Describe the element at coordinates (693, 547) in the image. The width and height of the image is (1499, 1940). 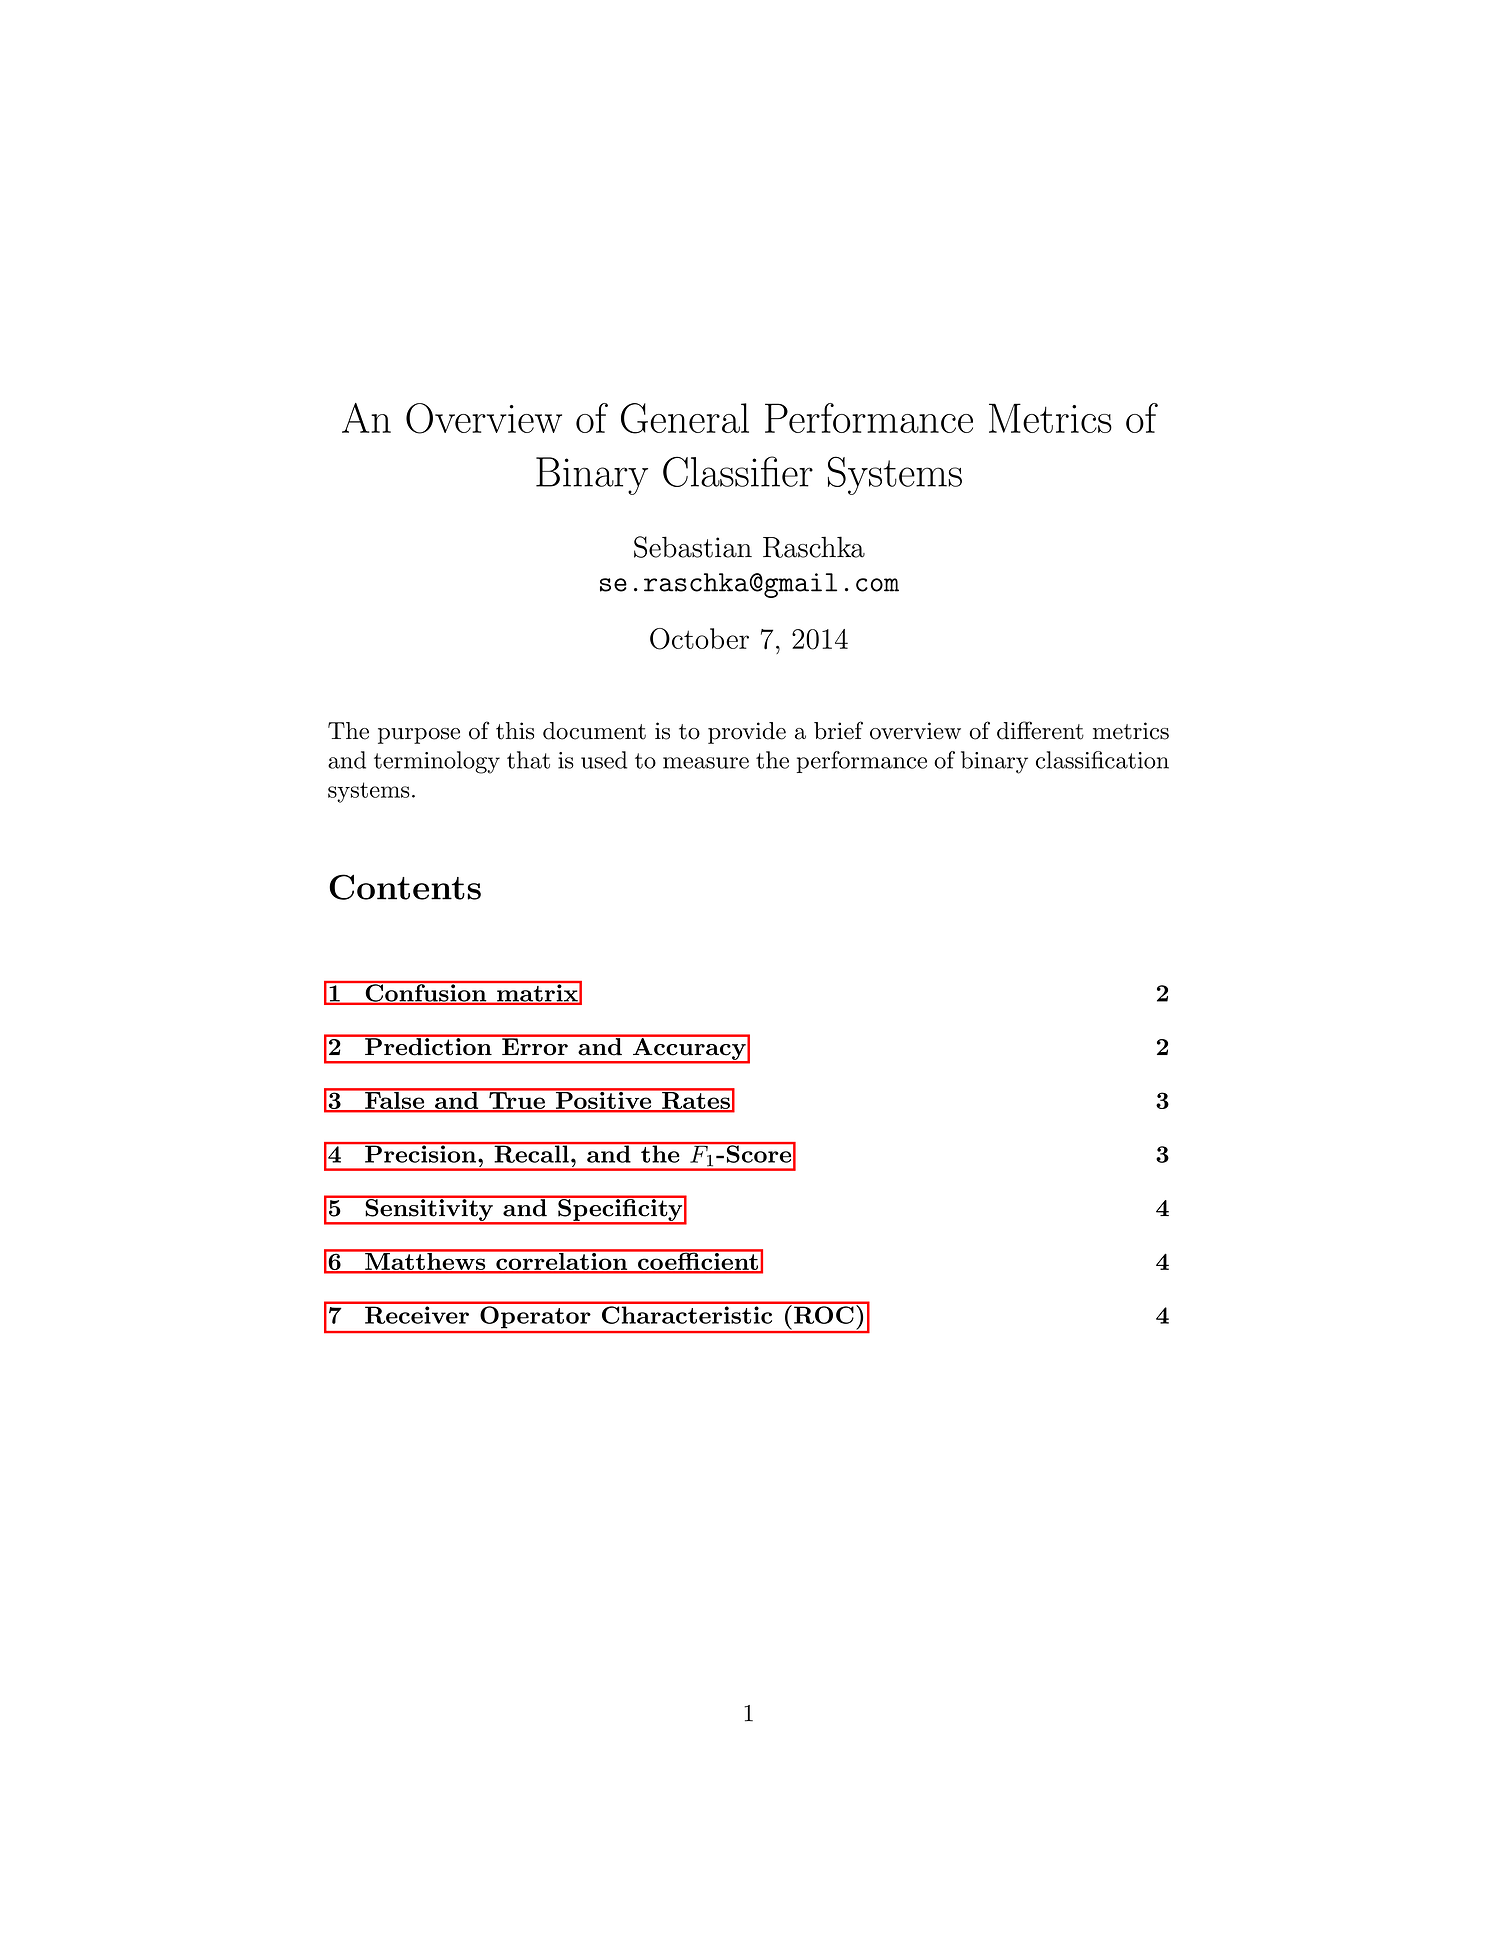
I see `Sebastian` at that location.
